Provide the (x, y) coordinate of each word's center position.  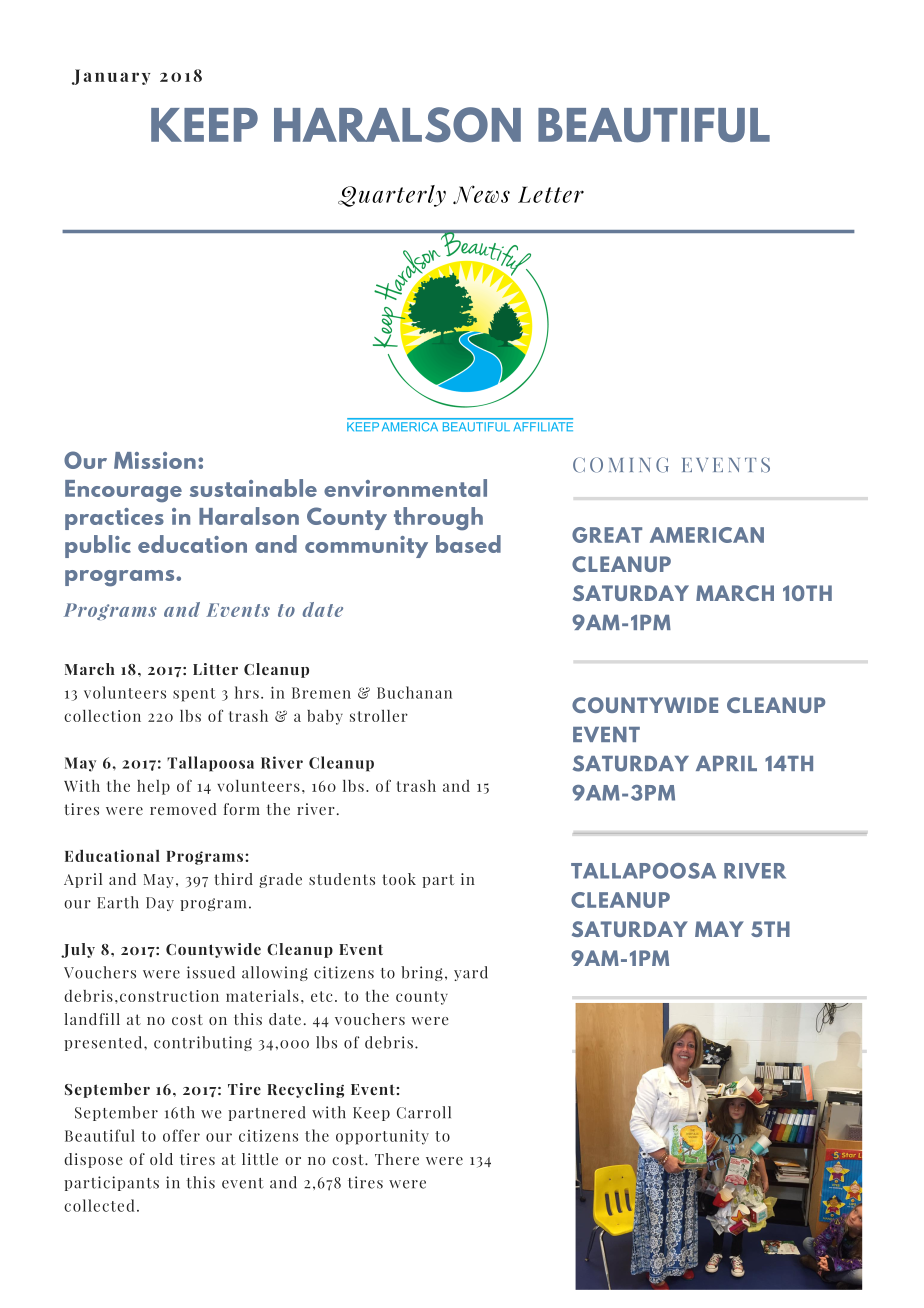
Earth (118, 902)
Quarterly (392, 196)
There (397, 1159)
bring (422, 973)
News (481, 194)
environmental (405, 488)
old (161, 1159)
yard (471, 973)
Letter (551, 194)
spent (194, 695)
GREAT (607, 535)
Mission (155, 460)
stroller (379, 715)
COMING (621, 465)
